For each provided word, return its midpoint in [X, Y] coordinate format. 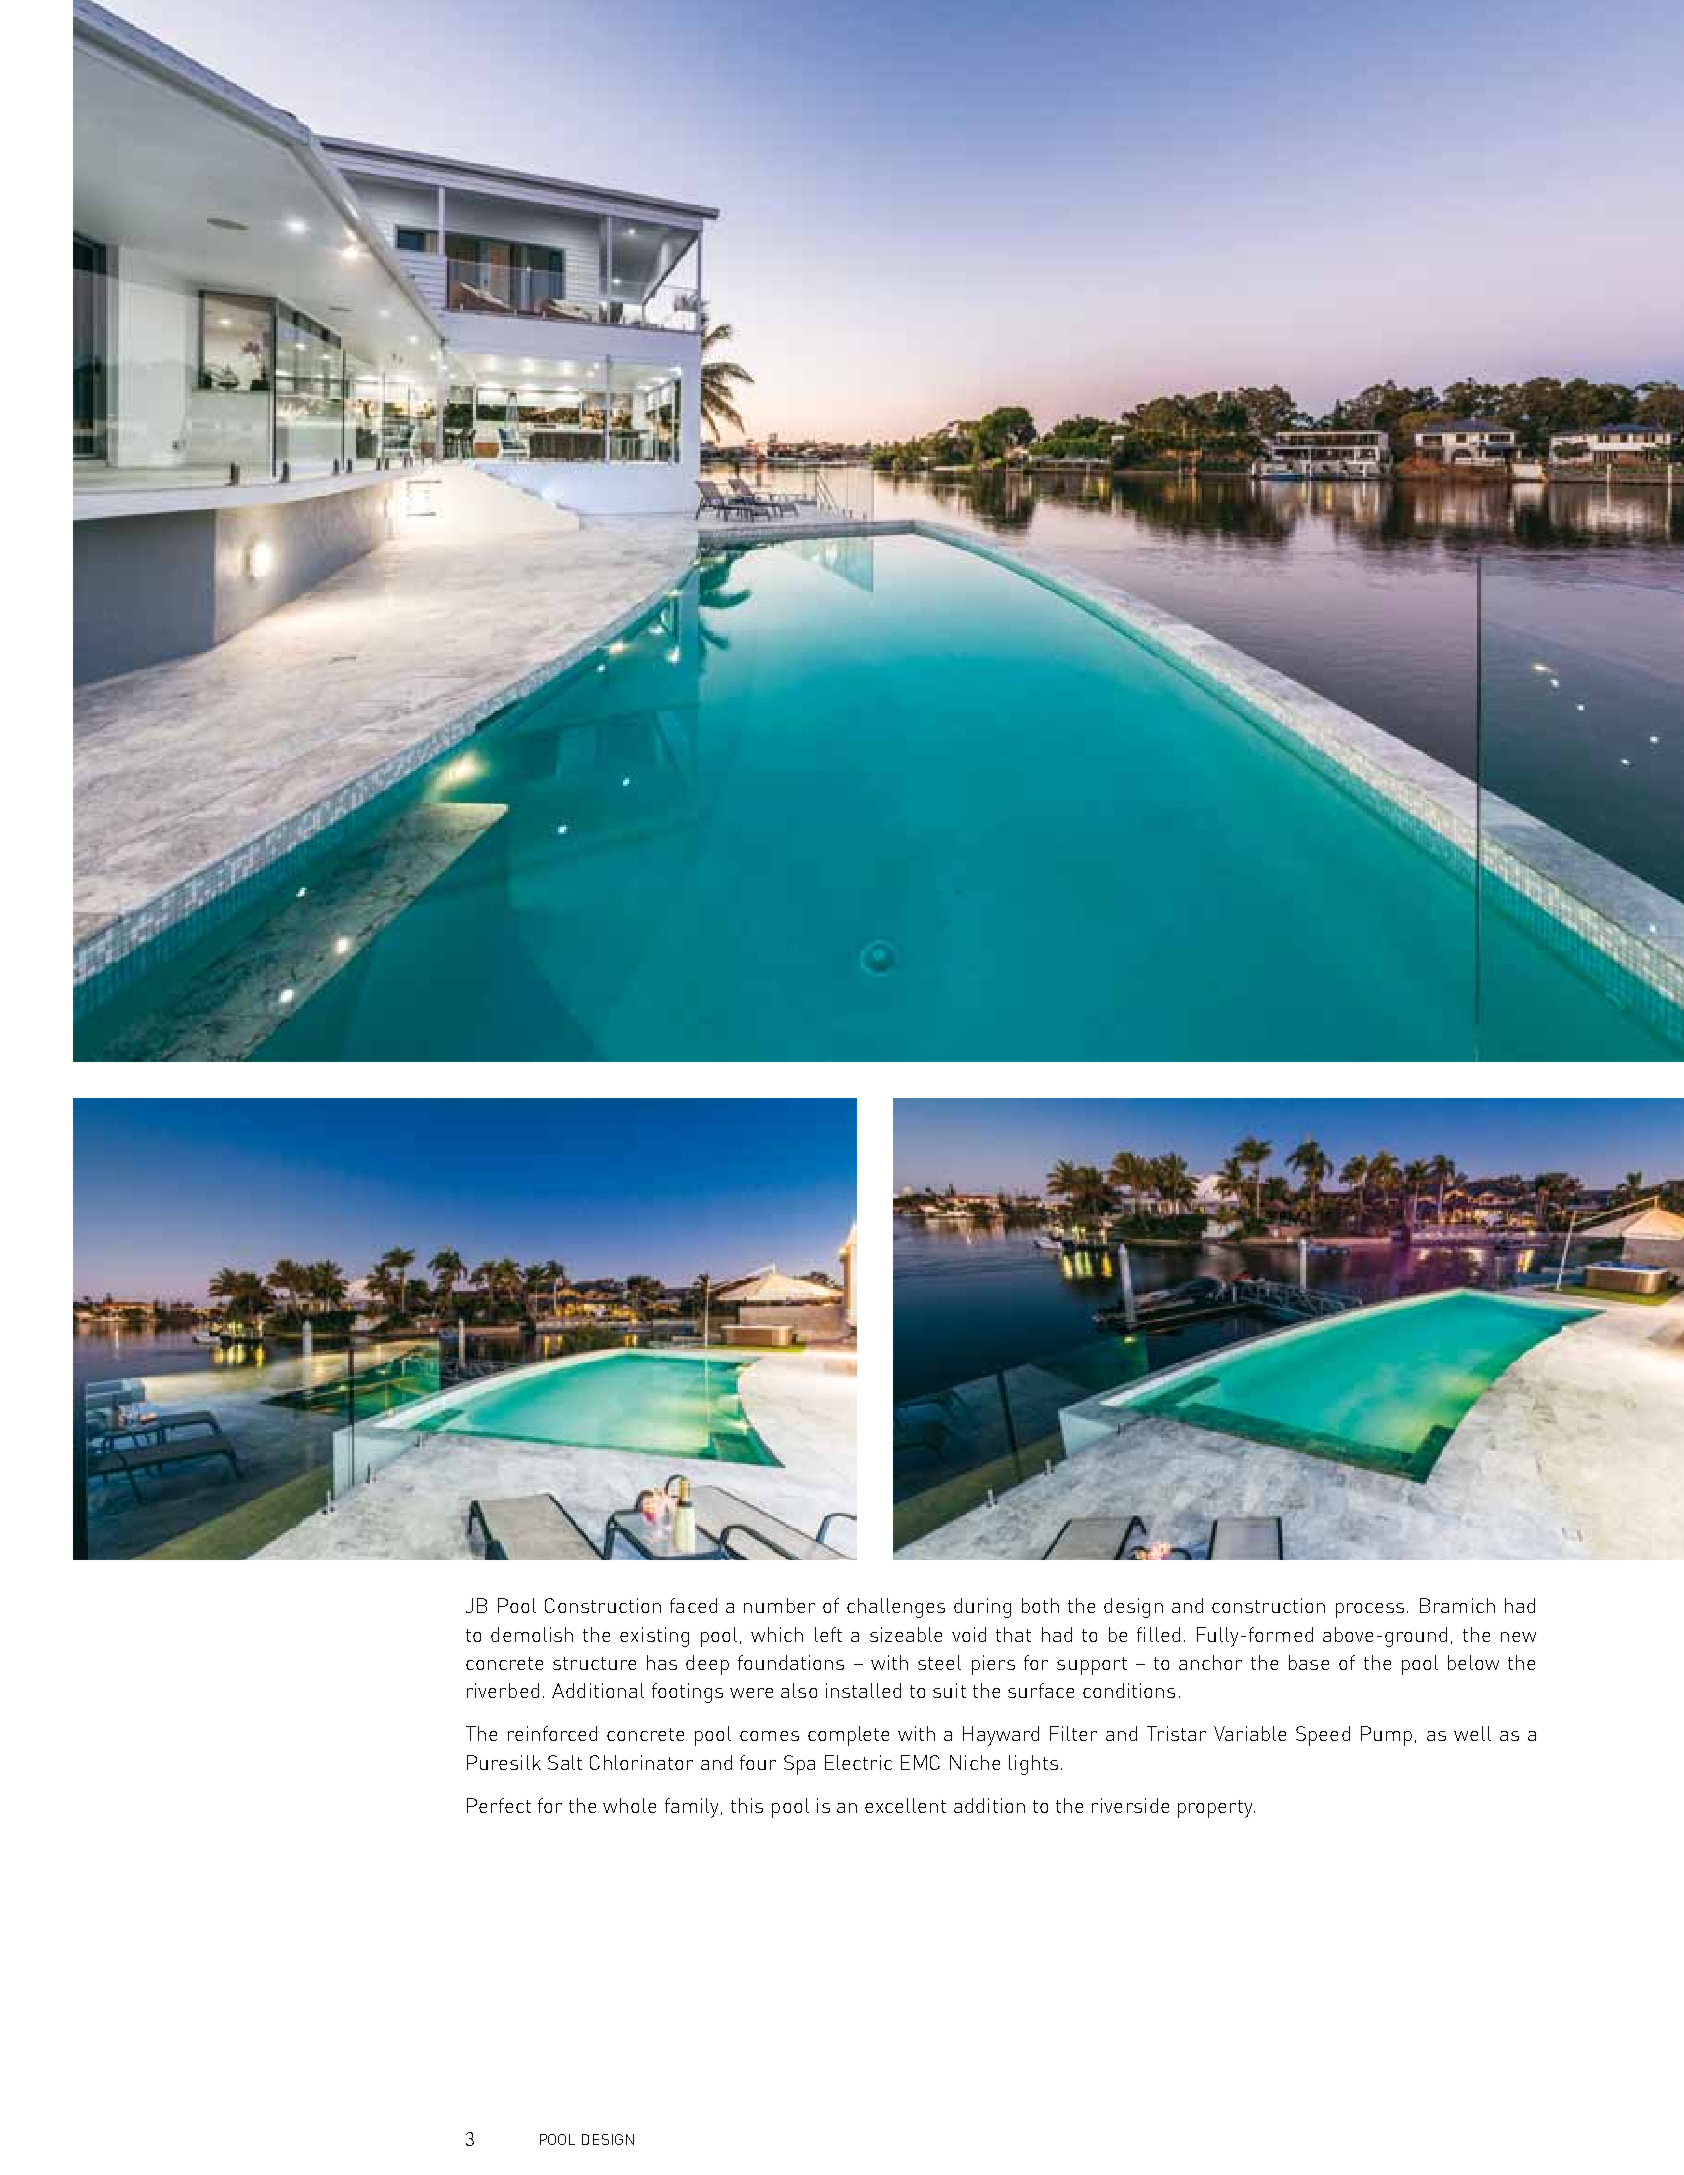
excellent [905, 1805]
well [1472, 1733]
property [1216, 1809]
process [1370, 1610]
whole [629, 1805]
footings [687, 1693]
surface [1041, 1690]
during [982, 1608]
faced [693, 1605]
